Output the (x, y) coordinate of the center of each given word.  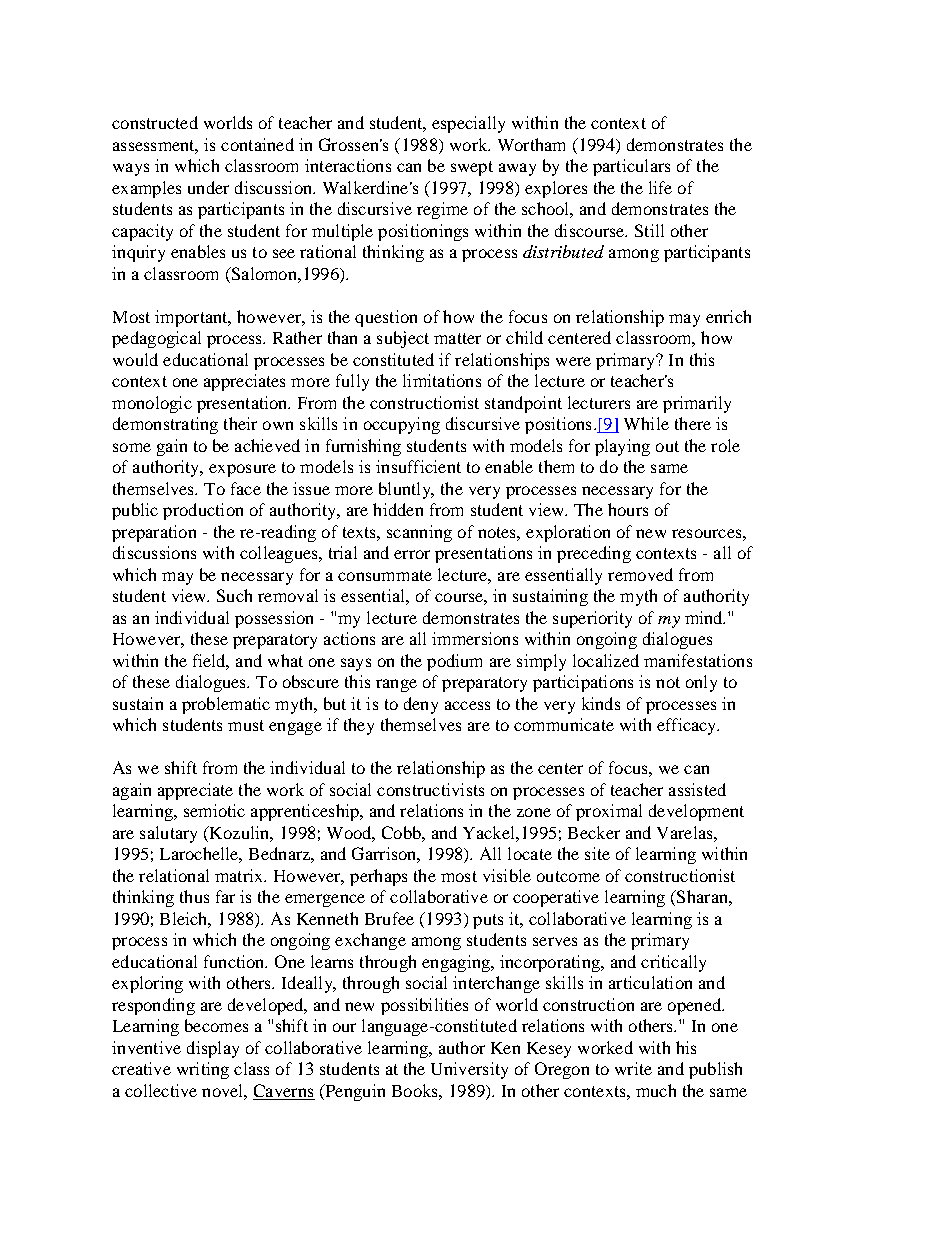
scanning (419, 533)
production (203, 511)
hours (628, 509)
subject (403, 339)
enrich (728, 316)
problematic (226, 705)
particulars (631, 167)
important (192, 318)
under (208, 187)
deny (421, 705)
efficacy (688, 726)
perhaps (378, 877)
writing (203, 1070)
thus (194, 896)
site (597, 853)
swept (472, 168)
